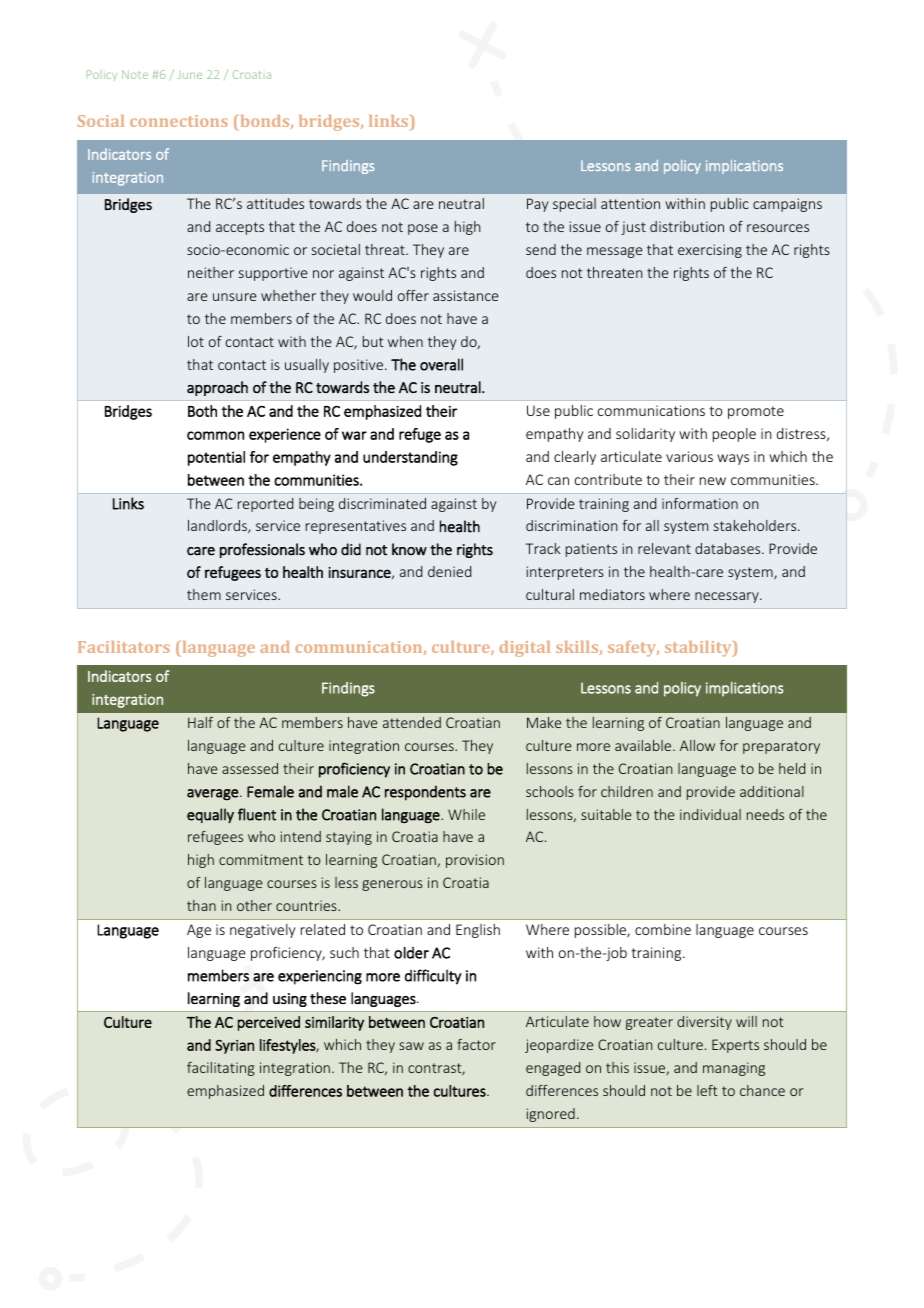 The height and width of the screenshot is (1308, 924). I want to click on connections, so click(179, 121).
